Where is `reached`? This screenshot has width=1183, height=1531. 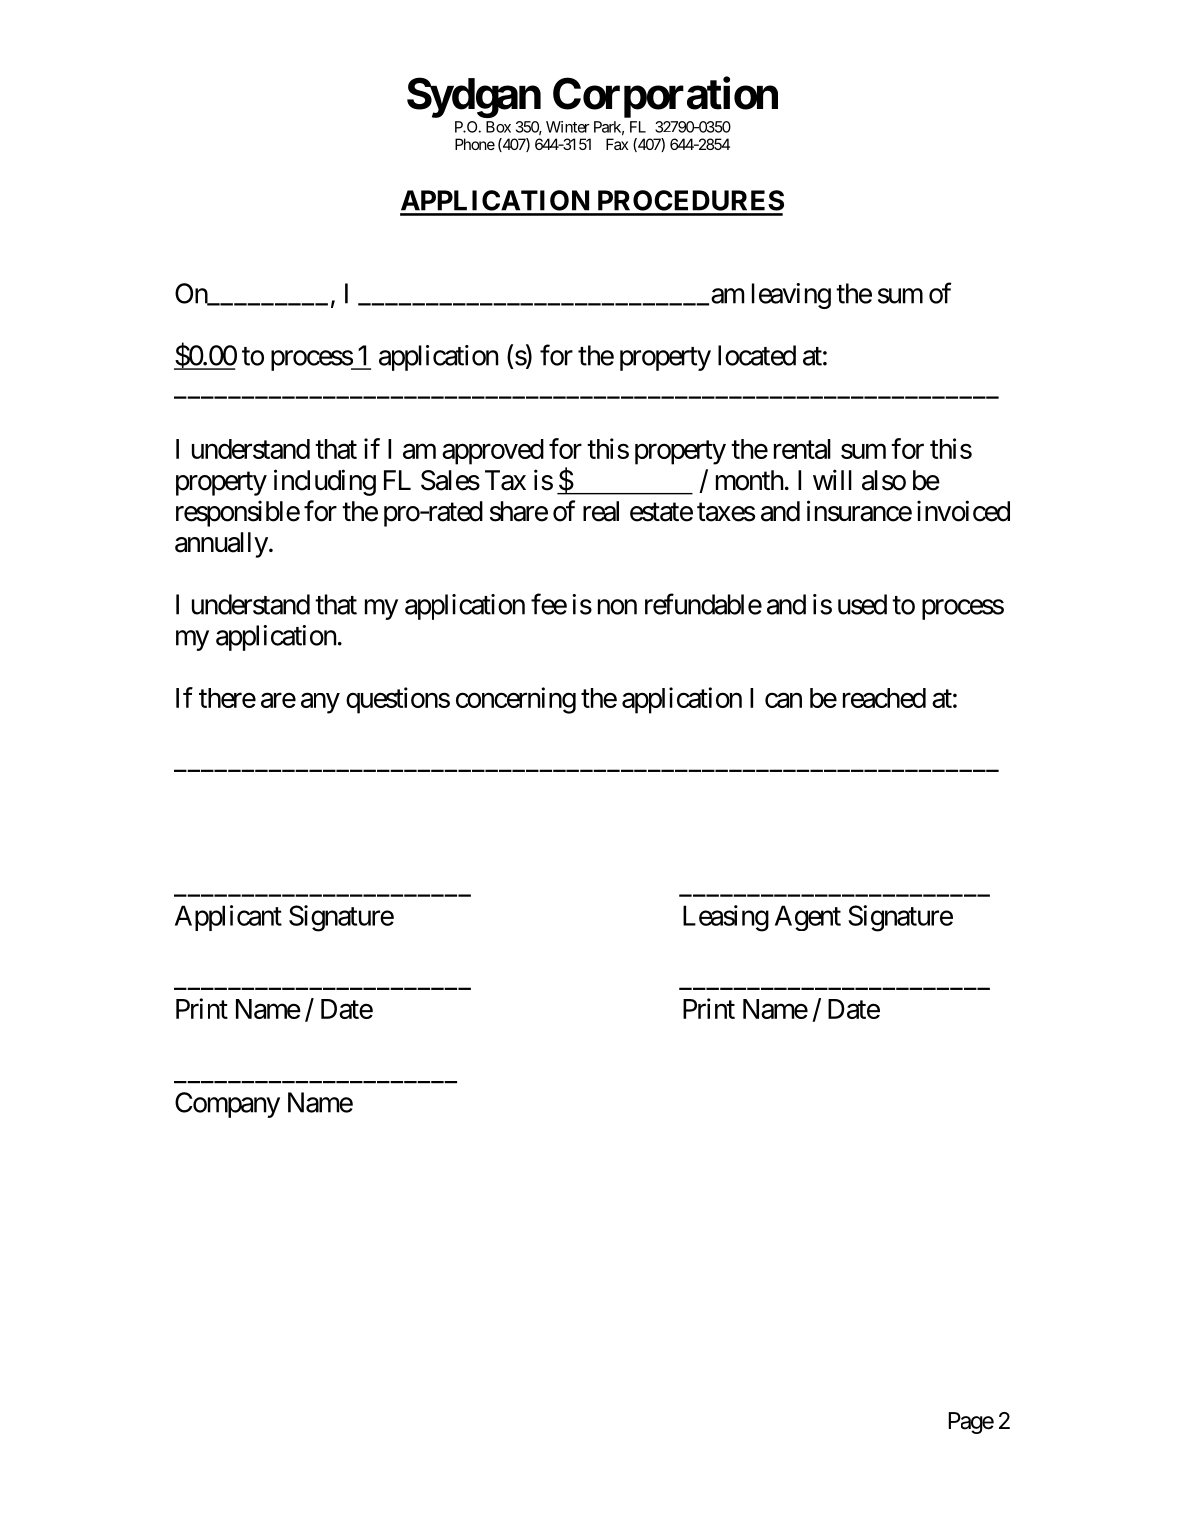
reached is located at coordinates (884, 698).
